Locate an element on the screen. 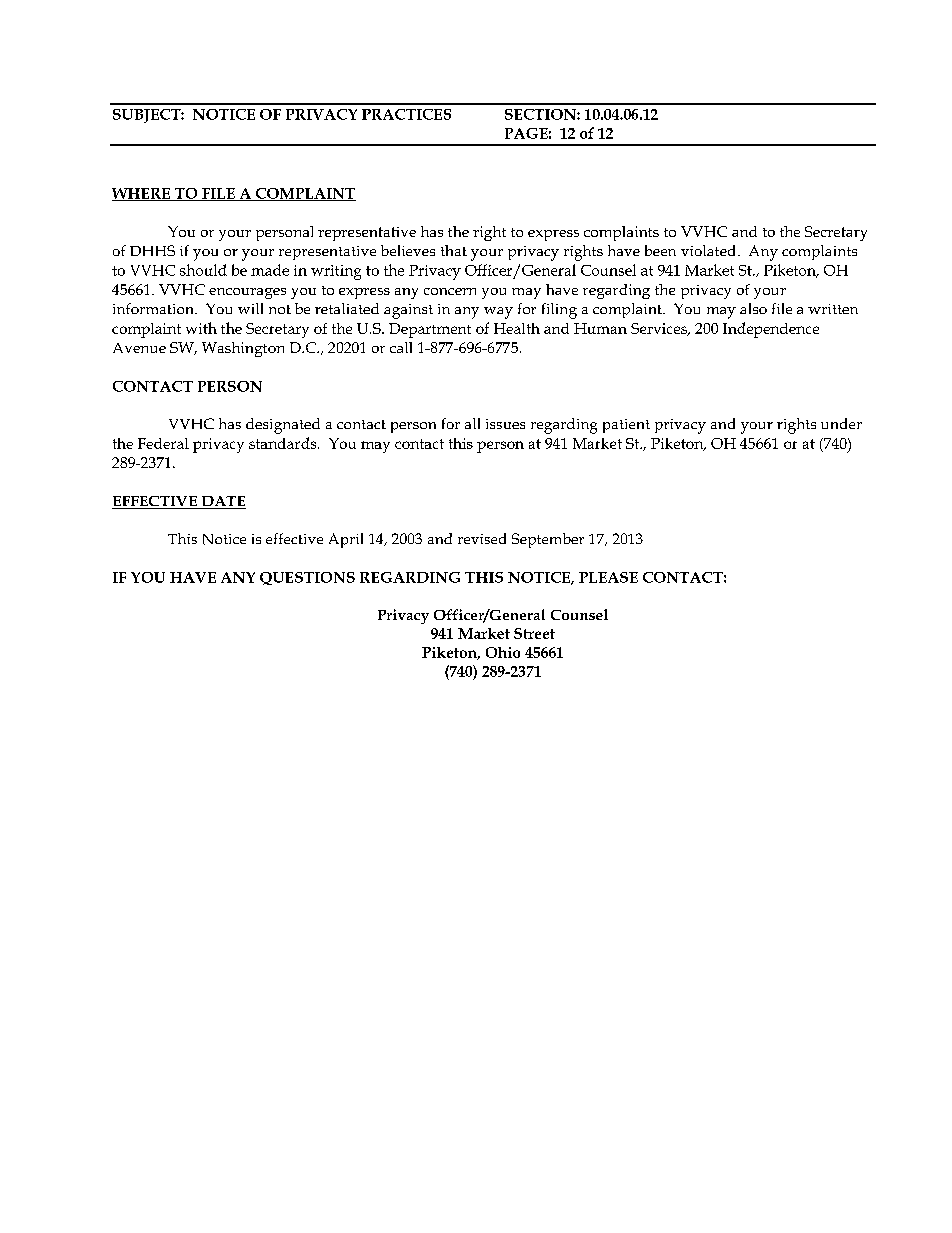  WHERE is located at coordinates (142, 194).
